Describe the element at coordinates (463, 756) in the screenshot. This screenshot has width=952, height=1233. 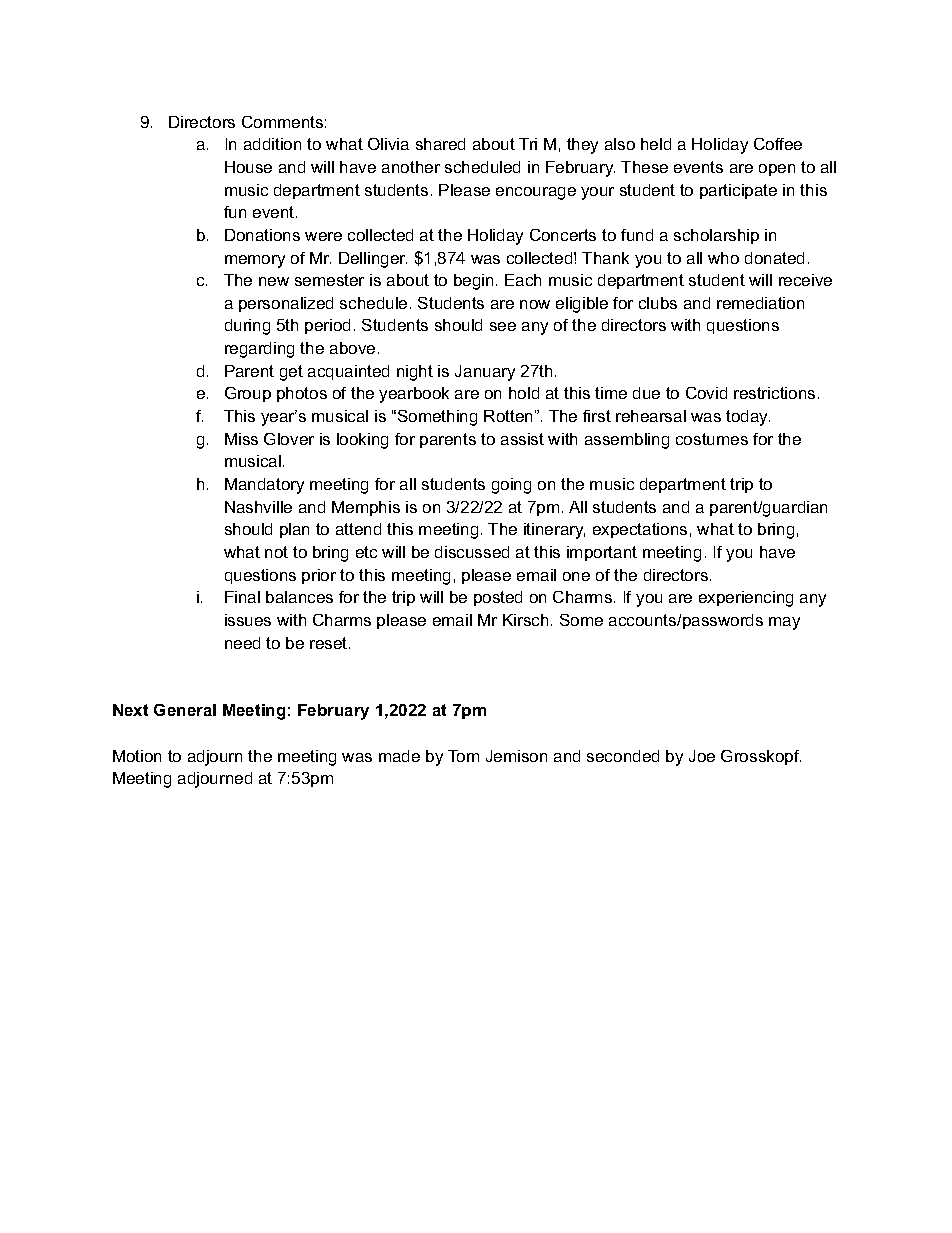
I see `Tom` at that location.
